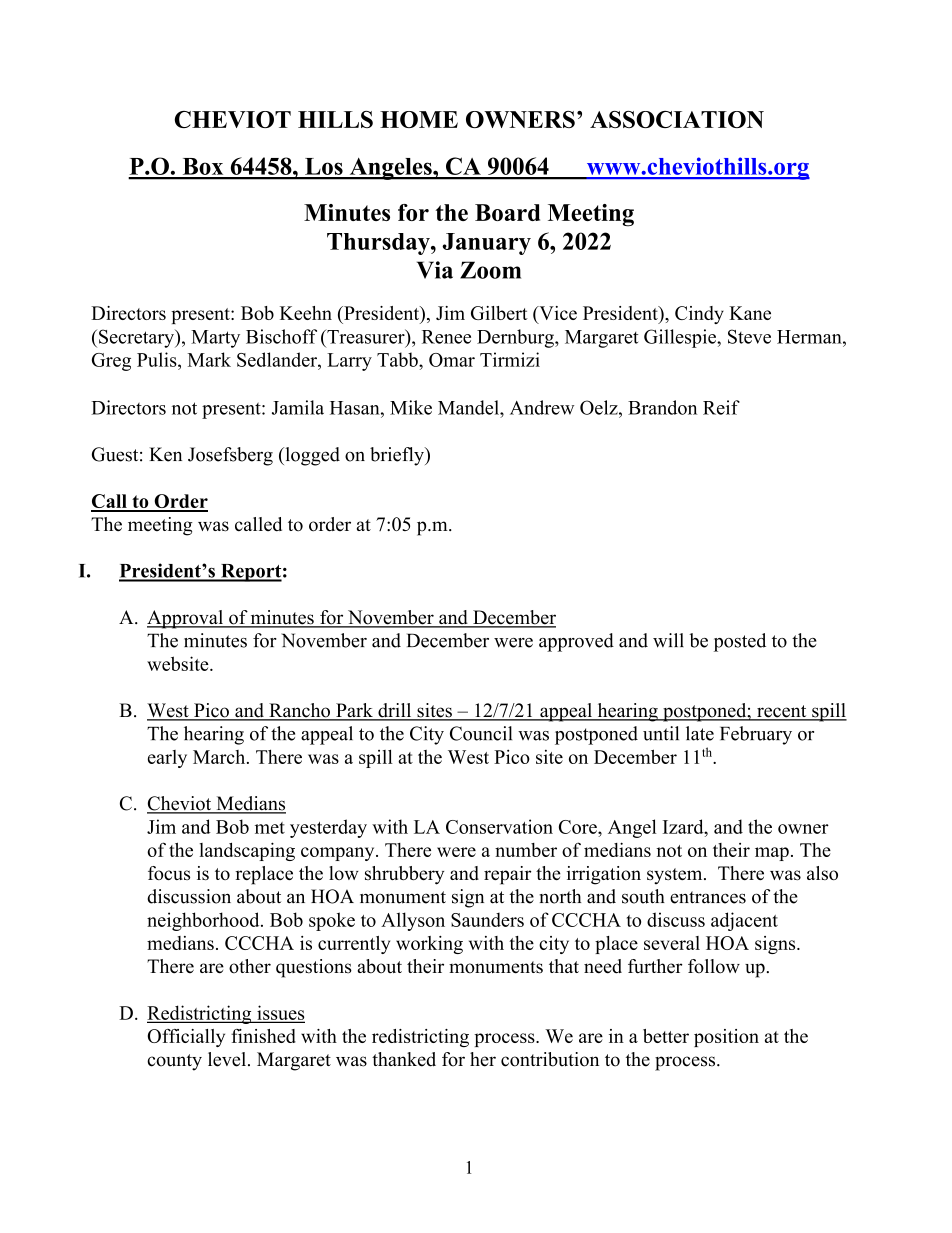  I want to click on Officially, so click(186, 1038).
